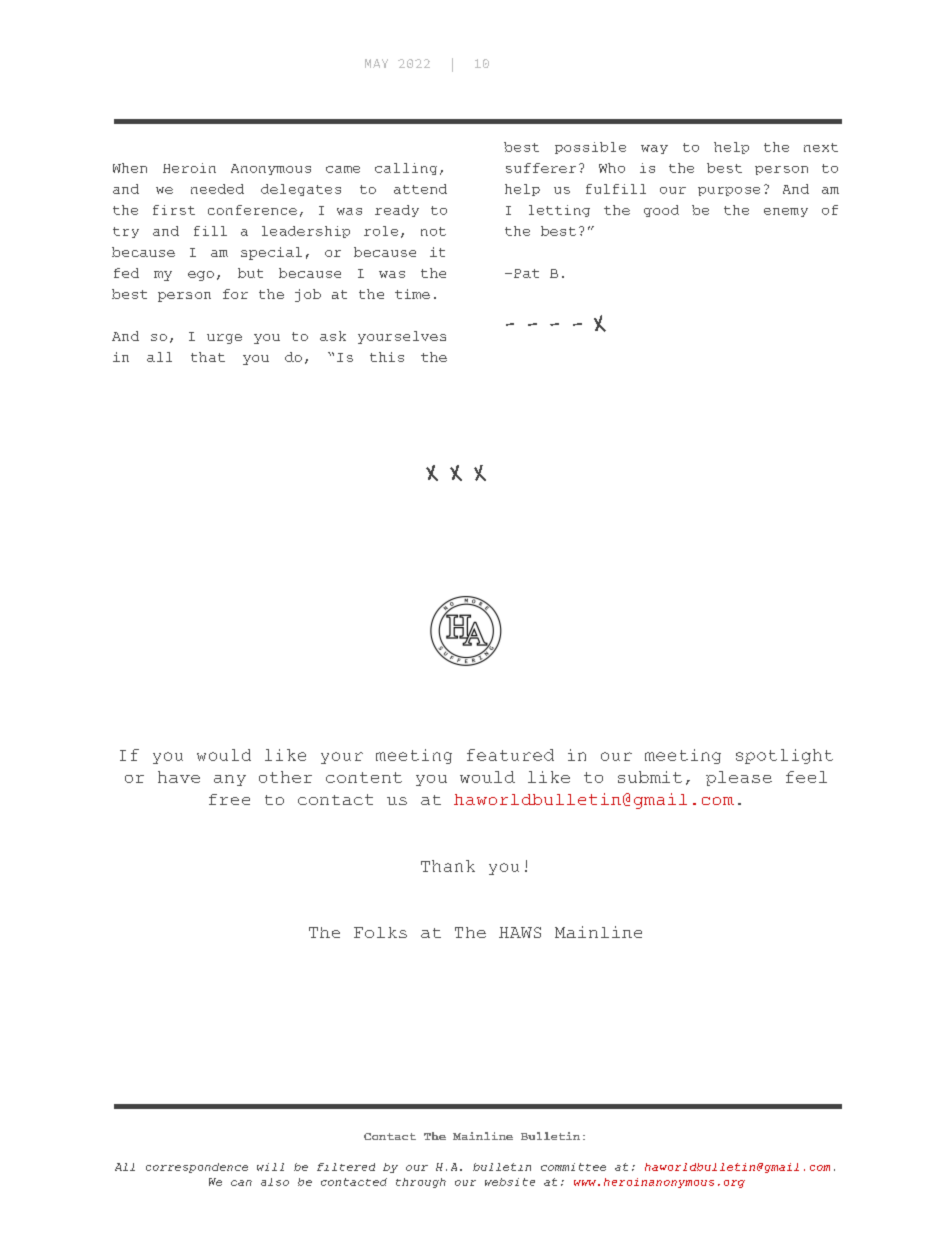 The width and height of the document is (952, 1233). I want to click on featured, so click(510, 755).
